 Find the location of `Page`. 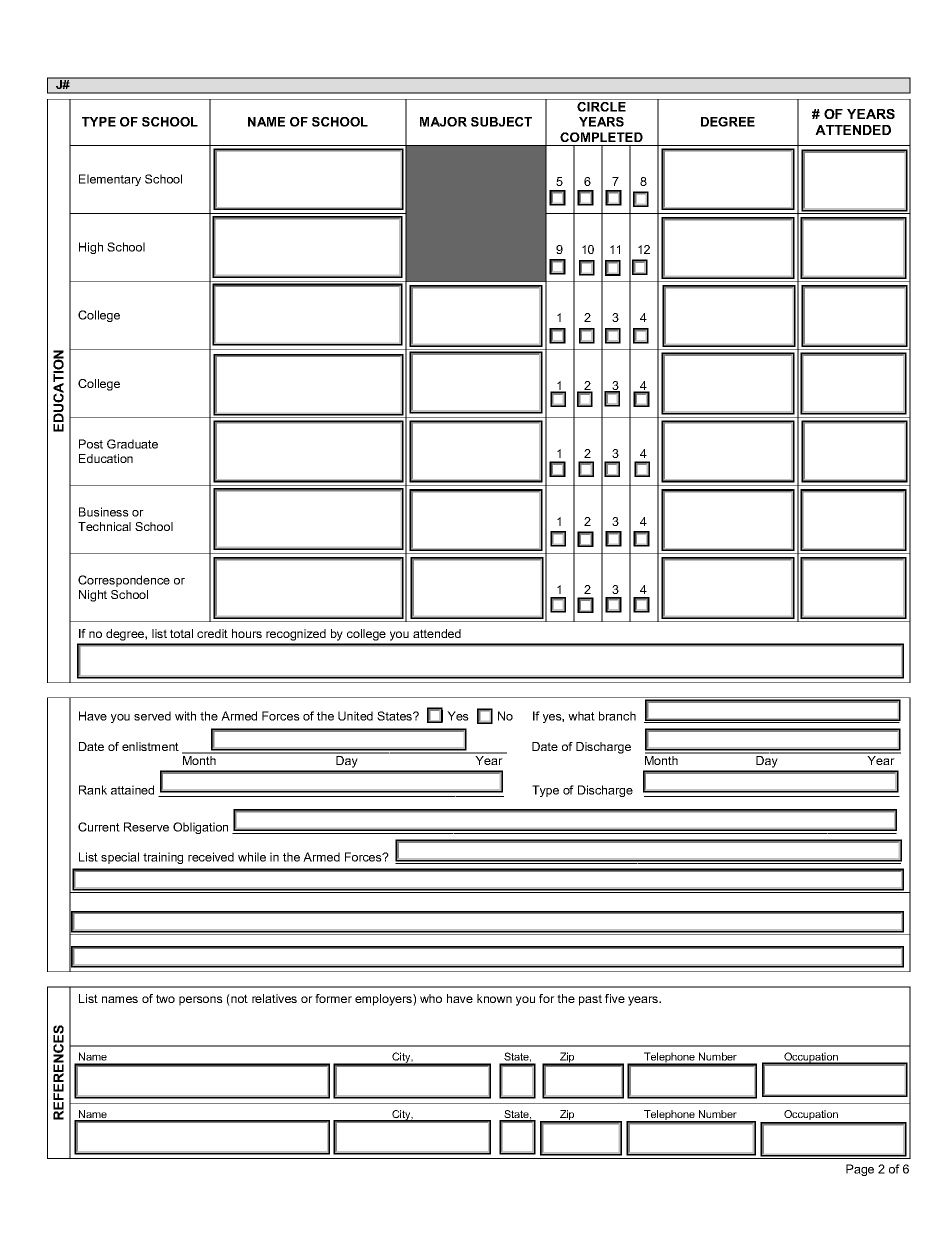

Page is located at coordinates (860, 1170).
